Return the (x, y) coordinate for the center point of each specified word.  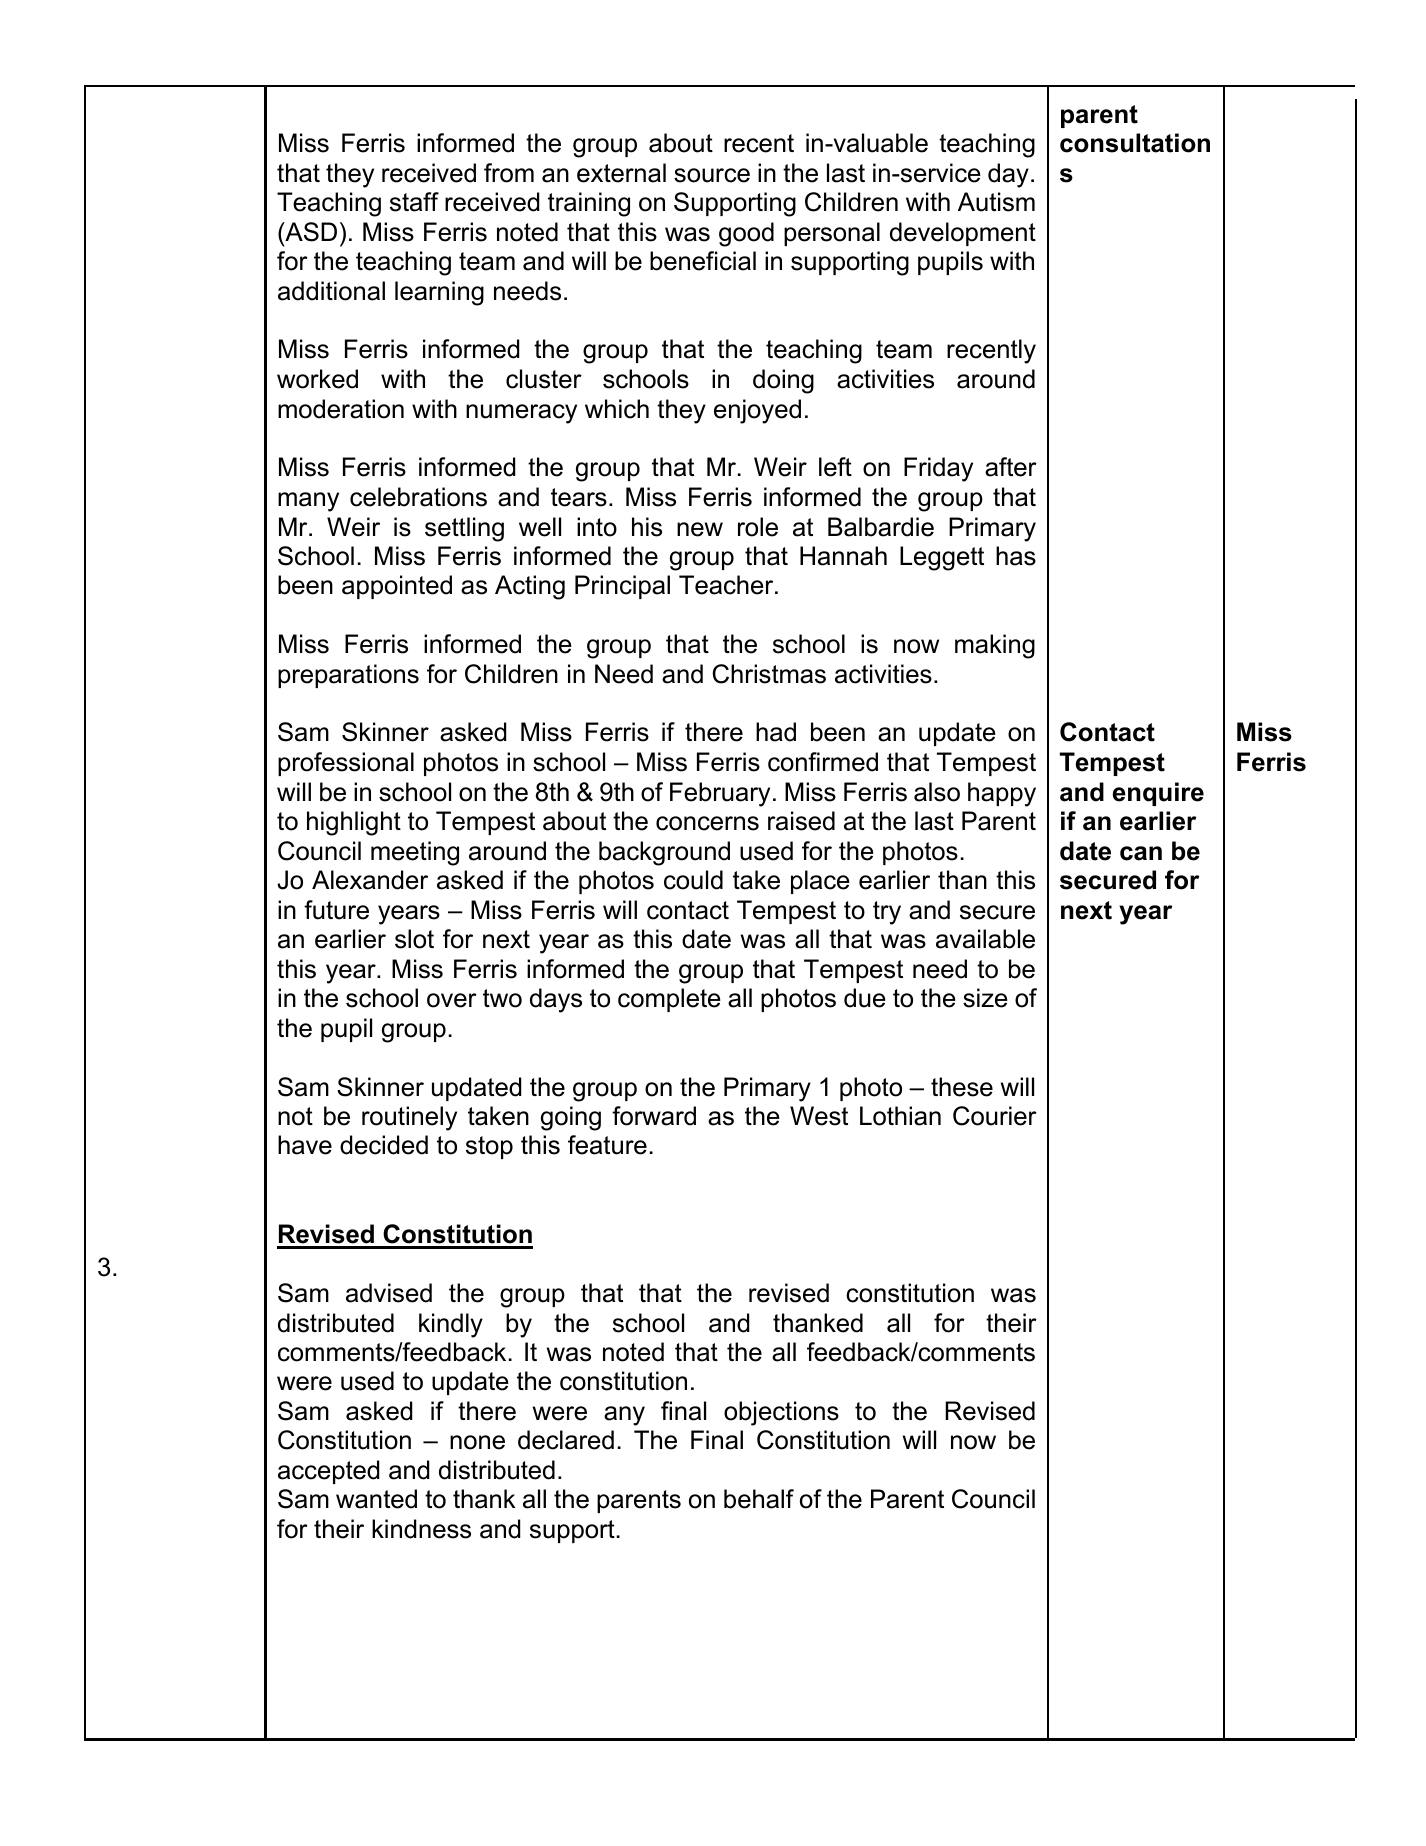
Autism (996, 202)
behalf (759, 1499)
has (1016, 556)
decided (384, 1145)
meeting (415, 853)
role (758, 527)
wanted (376, 1499)
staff (414, 202)
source (712, 175)
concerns (707, 823)
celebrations (418, 497)
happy (1002, 794)
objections (781, 1413)
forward (654, 1116)
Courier (995, 1116)
